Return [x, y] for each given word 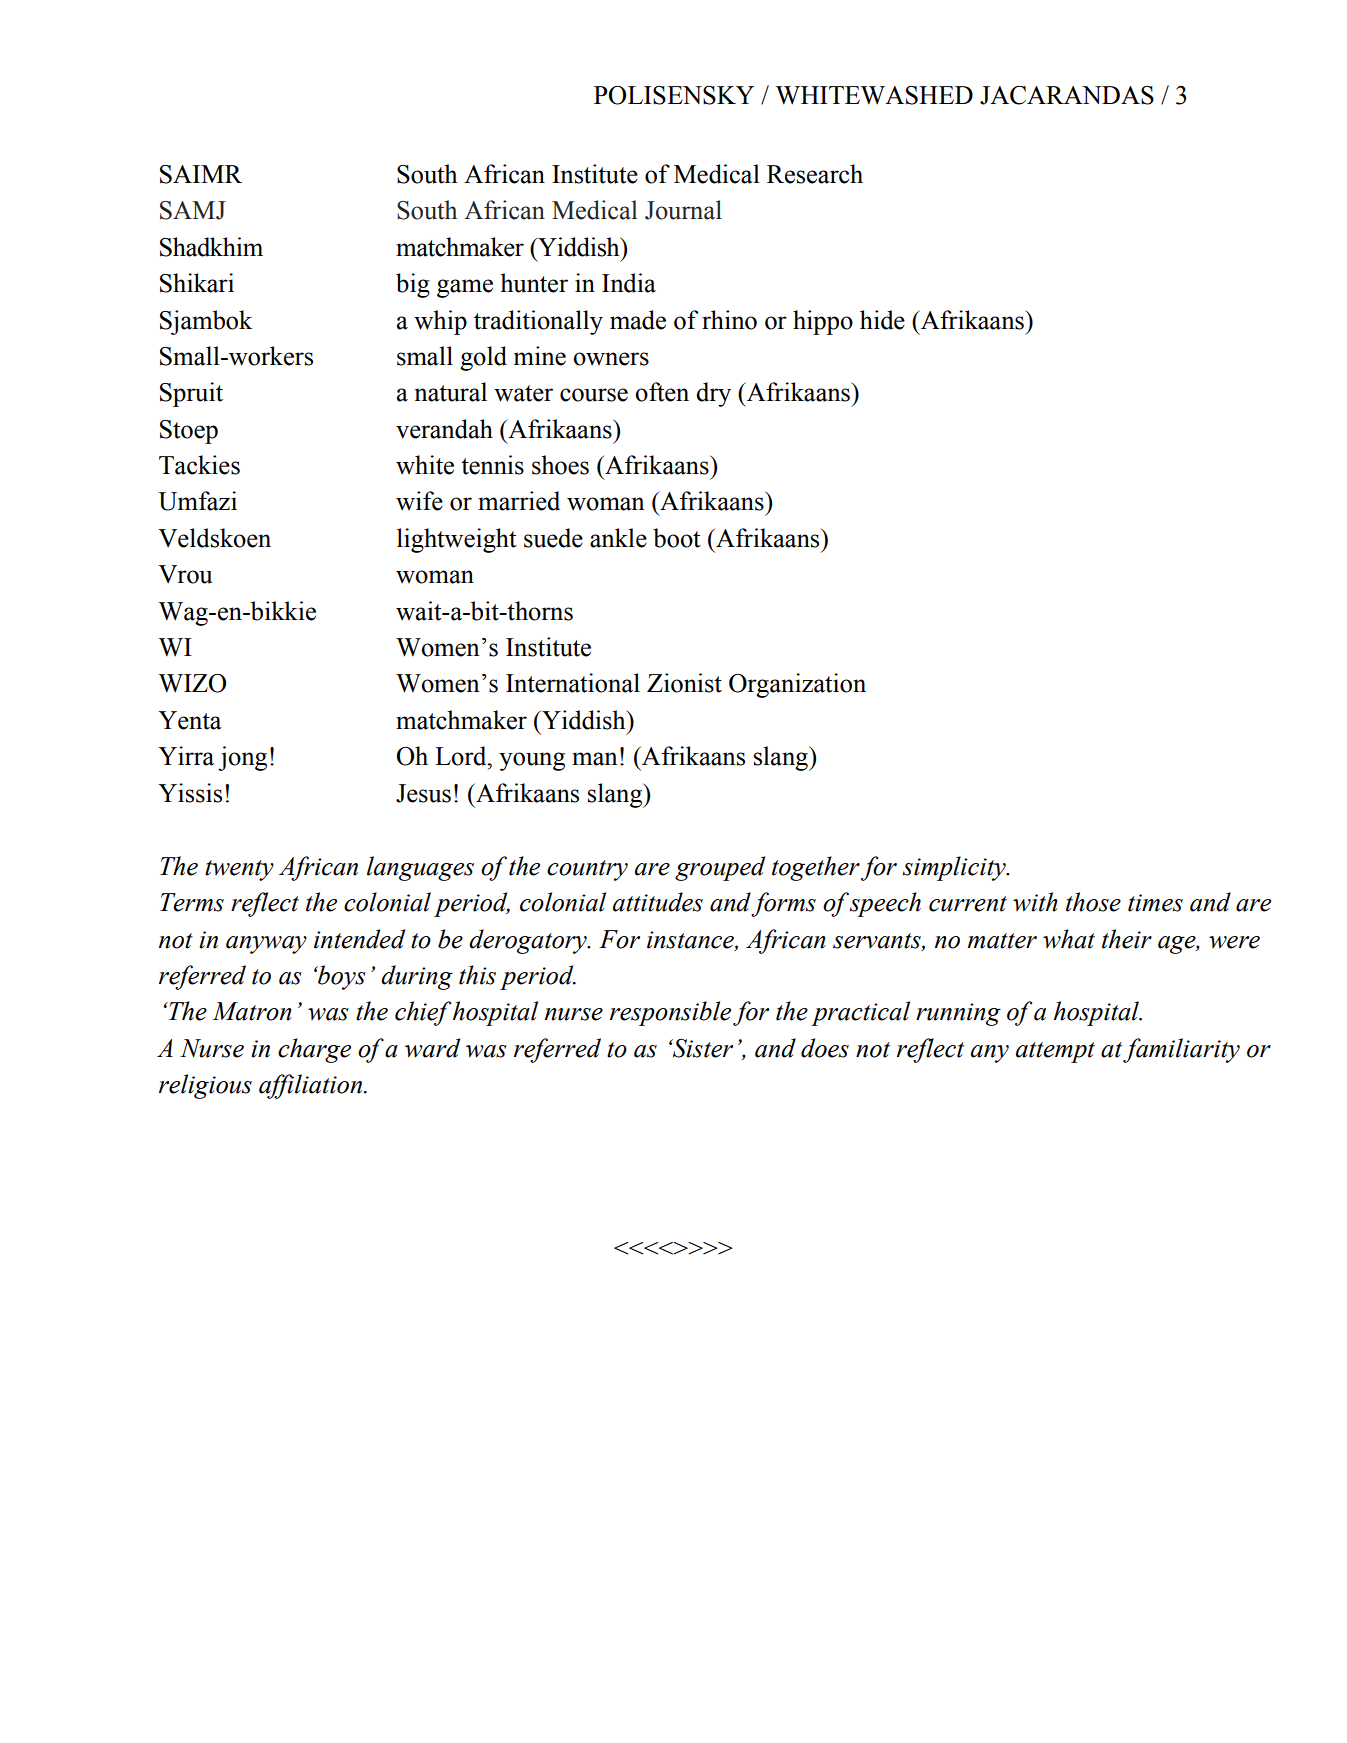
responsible [670, 1013]
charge [314, 1050]
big [413, 285]
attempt [1055, 1052]
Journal [683, 210]
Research [815, 174]
